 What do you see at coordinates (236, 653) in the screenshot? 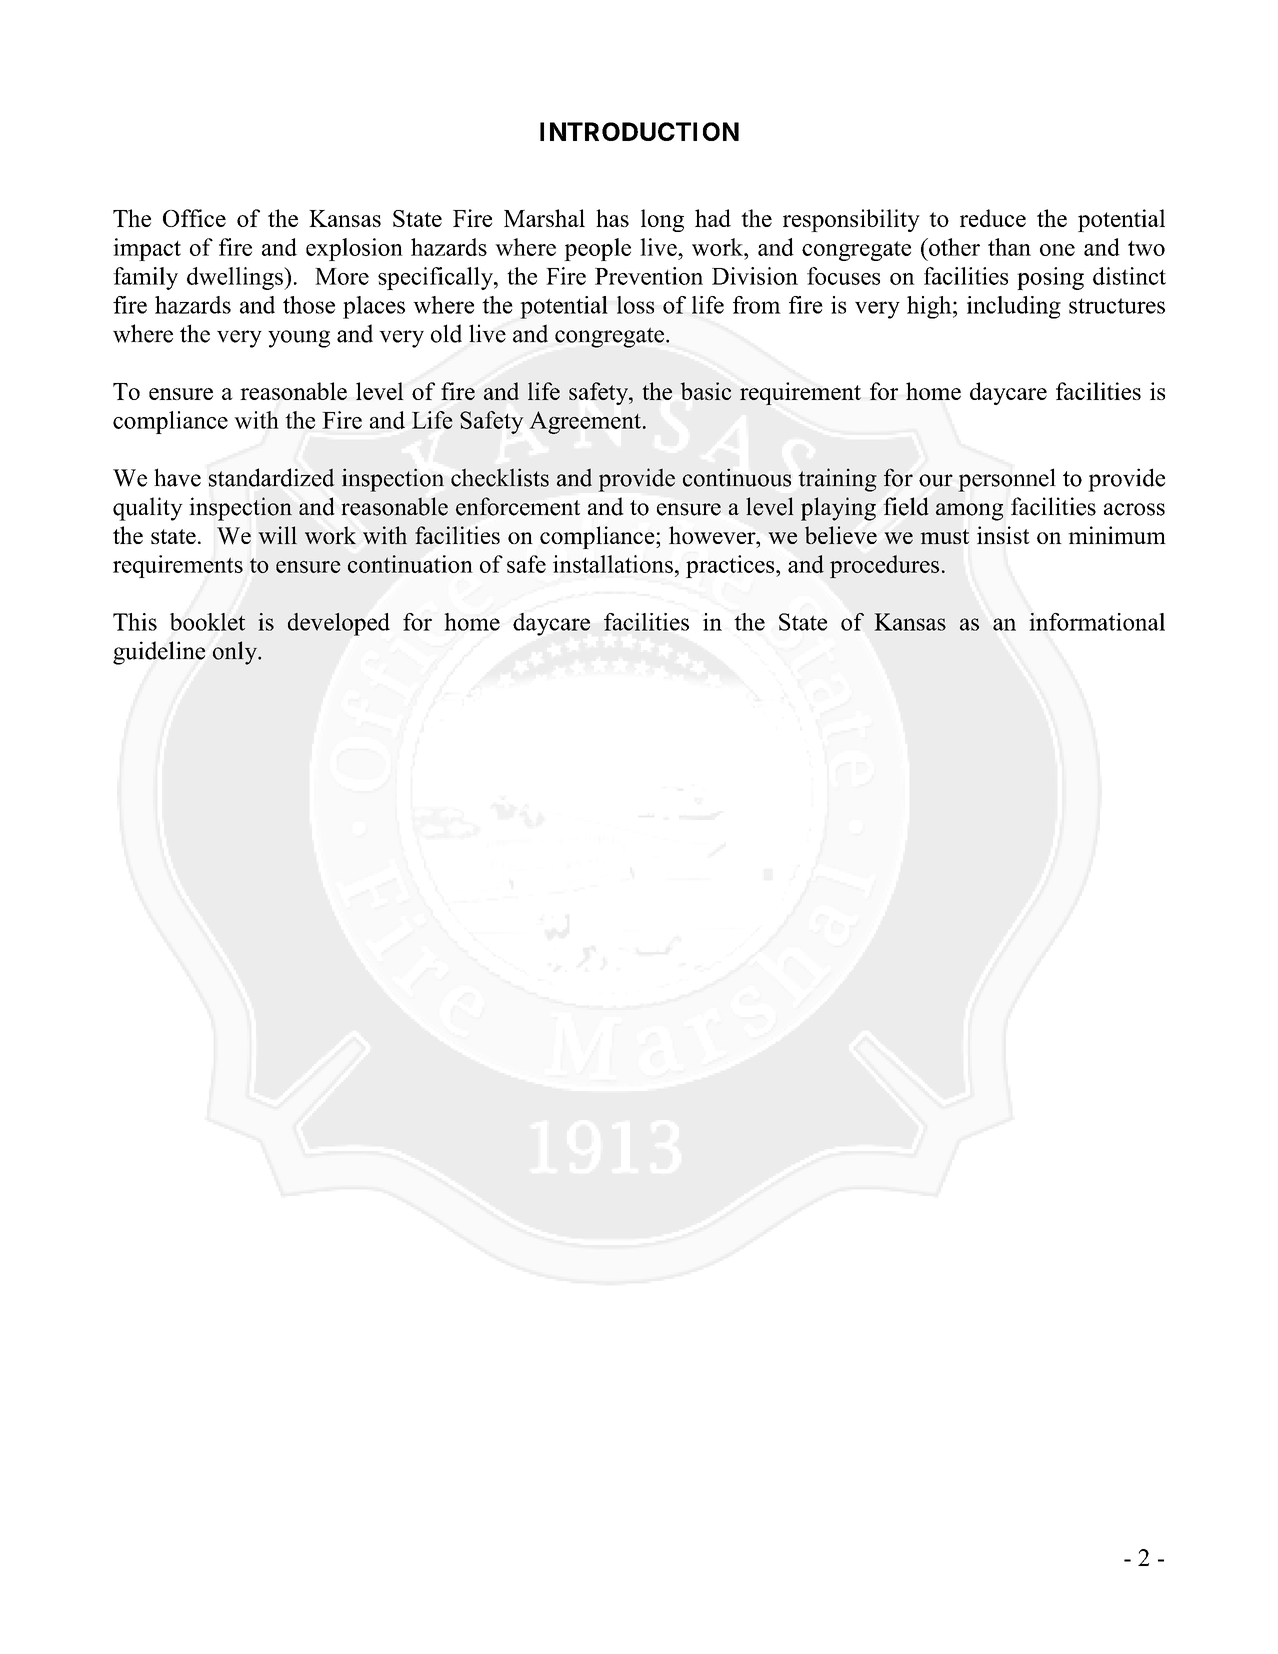
I see `only` at bounding box center [236, 653].
